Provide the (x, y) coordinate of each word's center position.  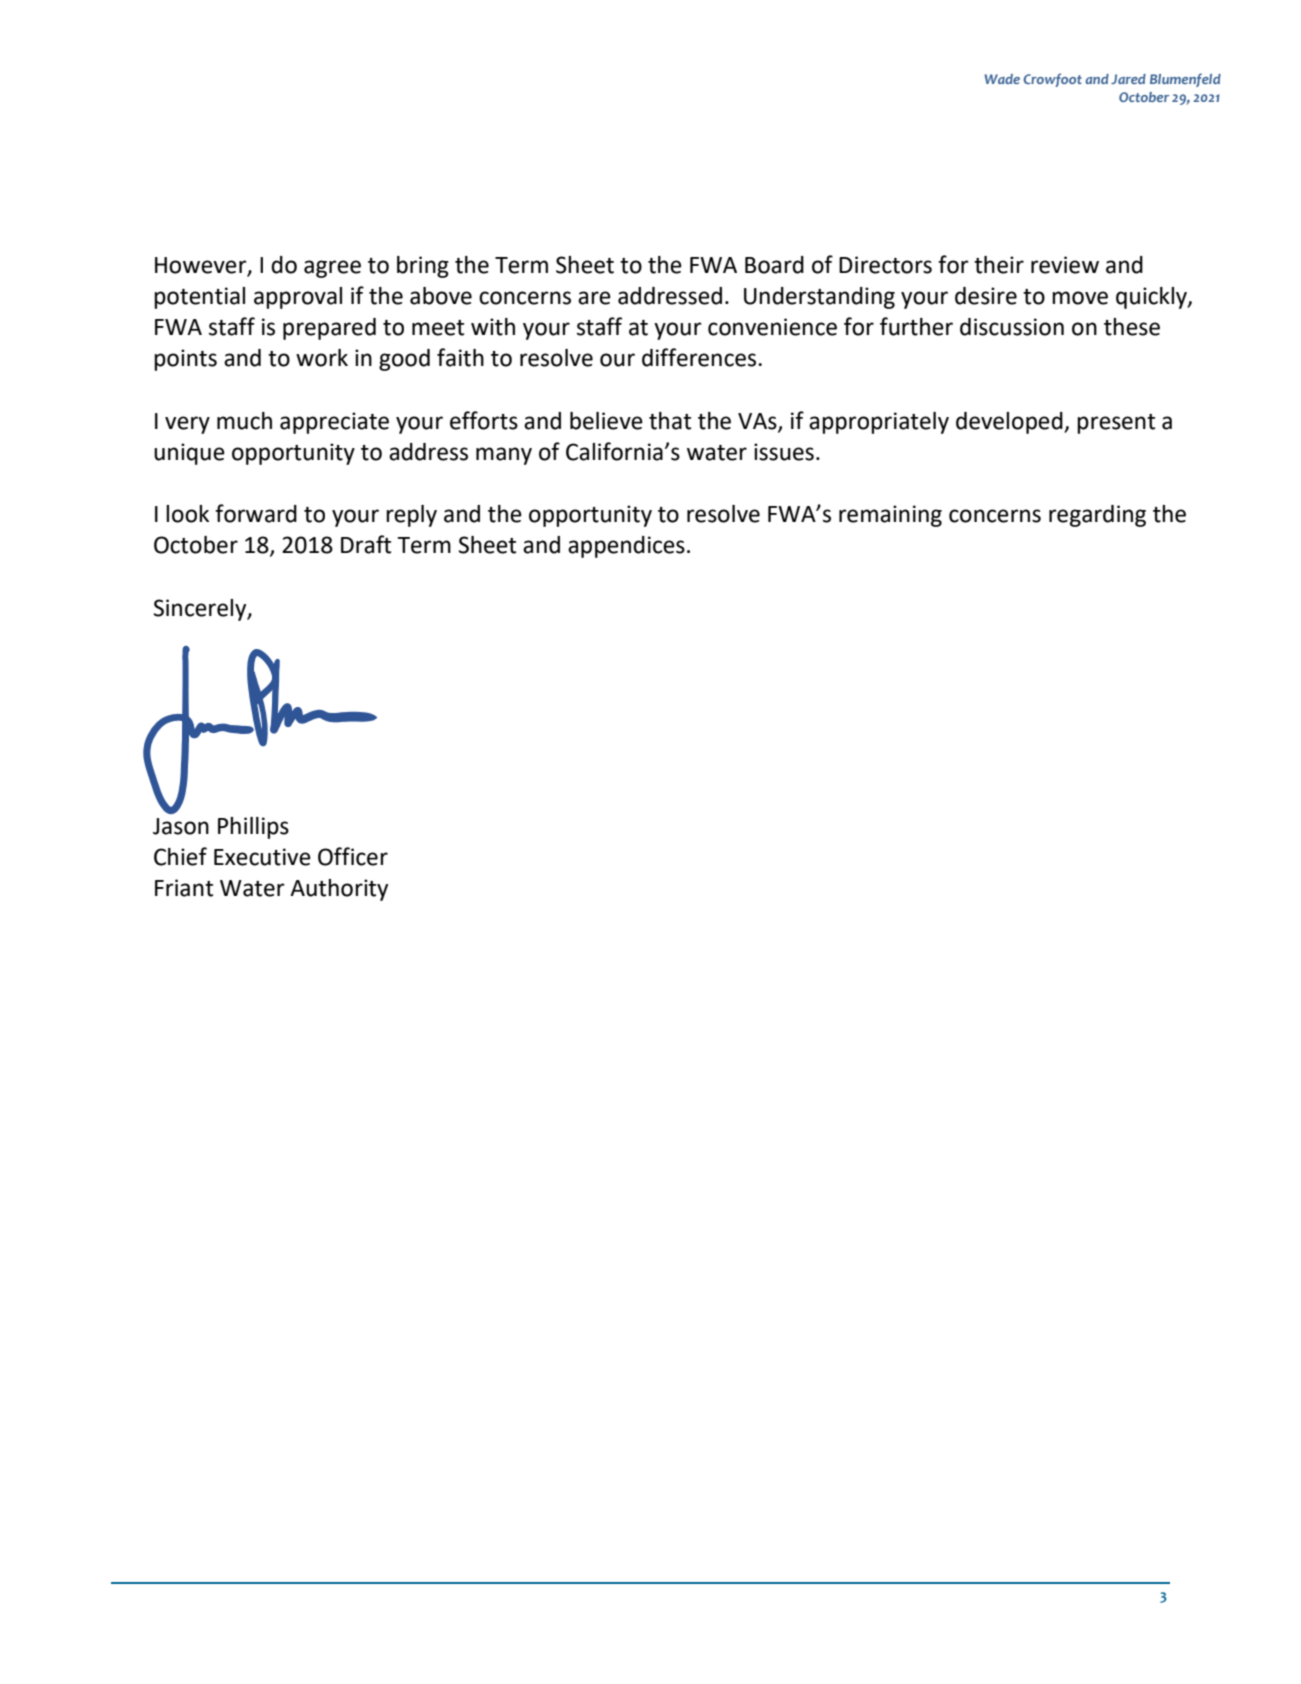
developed (1010, 423)
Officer (353, 856)
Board (774, 265)
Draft (366, 544)
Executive (262, 857)
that (670, 421)
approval (298, 298)
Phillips (253, 828)
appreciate (334, 423)
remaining (890, 516)
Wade (1002, 79)
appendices (626, 547)
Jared (1128, 79)
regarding (1097, 516)
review (1065, 265)
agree (332, 269)
